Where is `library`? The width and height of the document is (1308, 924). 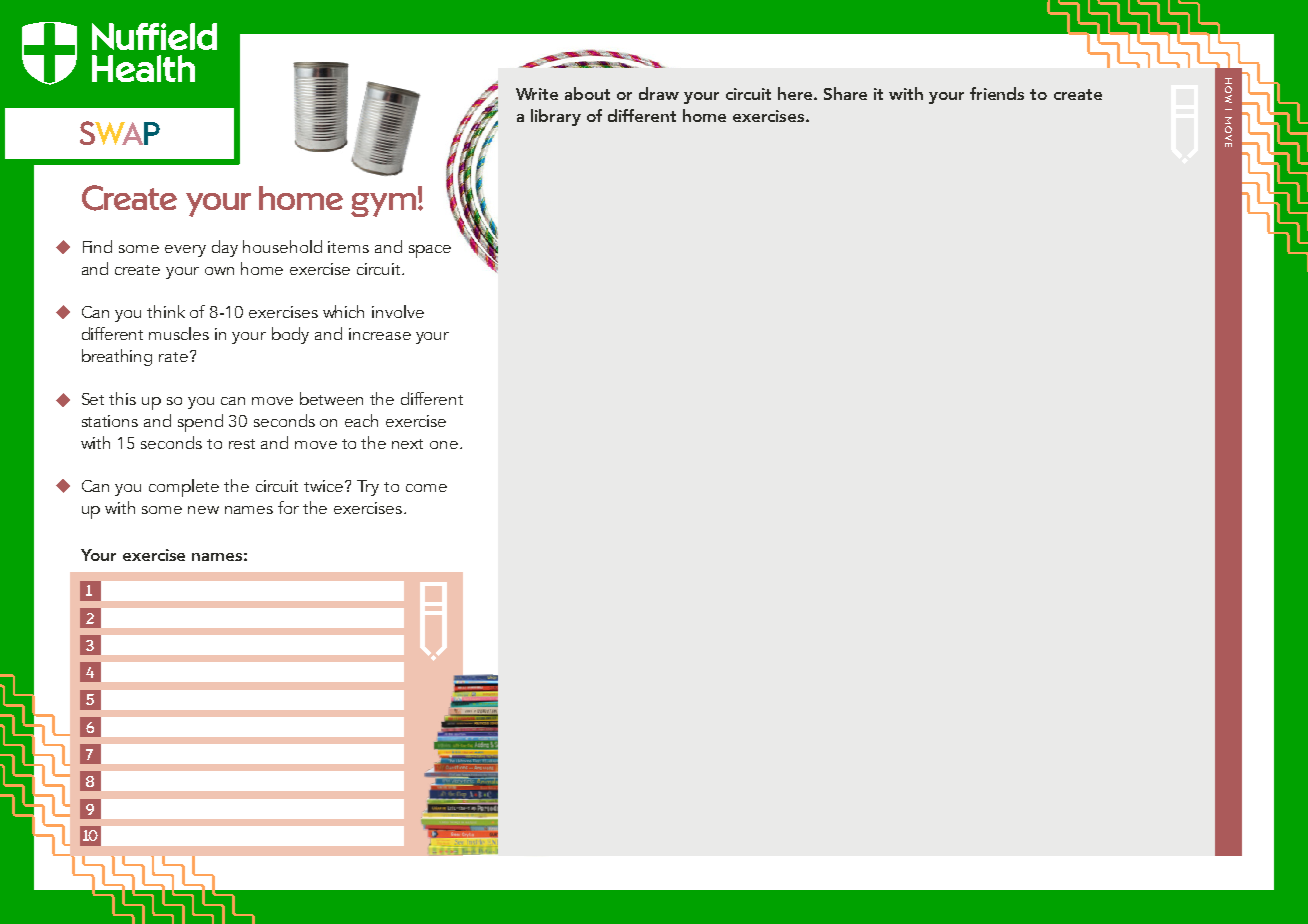 library is located at coordinates (556, 117).
